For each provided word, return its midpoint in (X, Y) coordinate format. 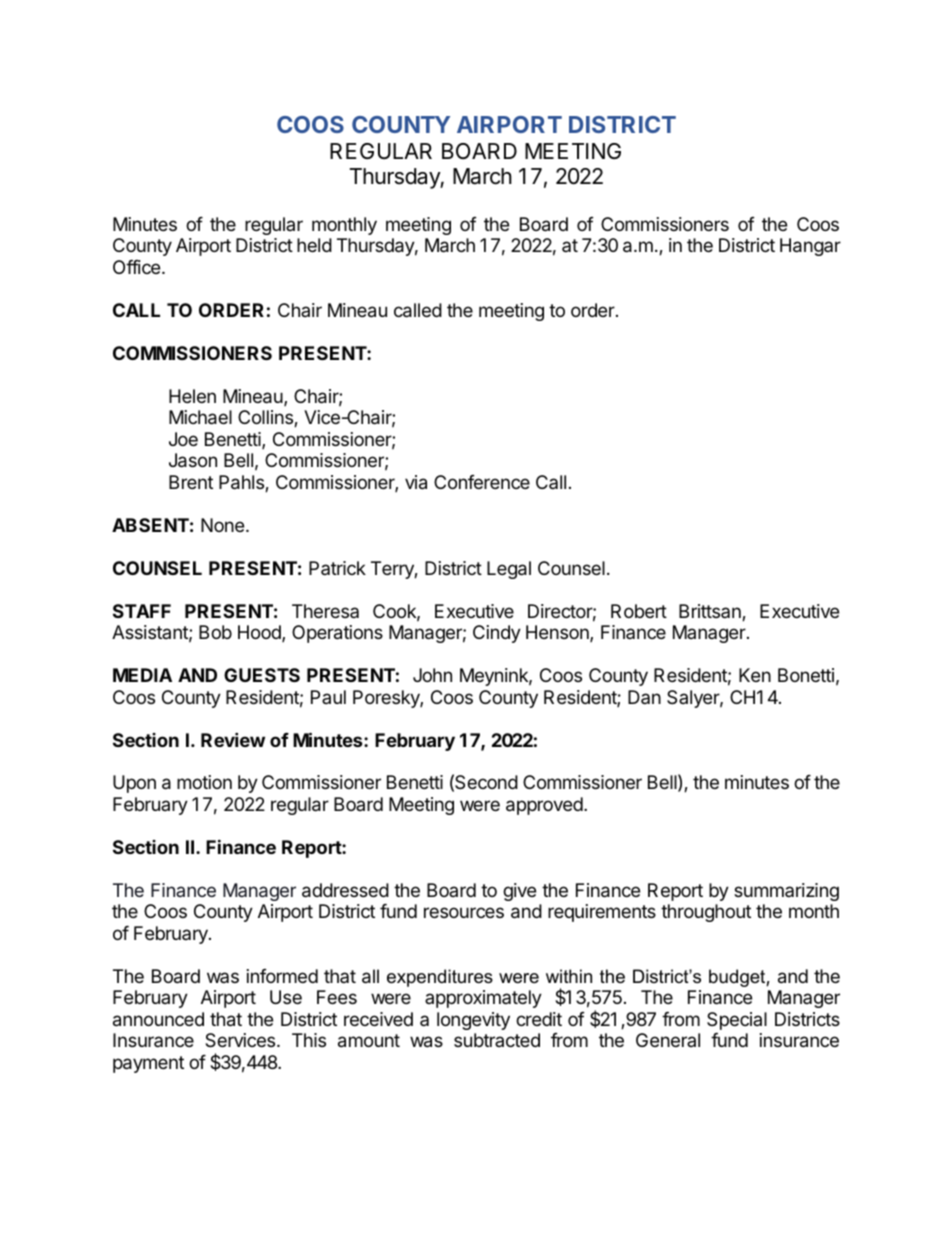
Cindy (497, 634)
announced (158, 1019)
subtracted (497, 1040)
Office (138, 267)
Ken (755, 675)
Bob (215, 632)
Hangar (810, 247)
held (314, 245)
